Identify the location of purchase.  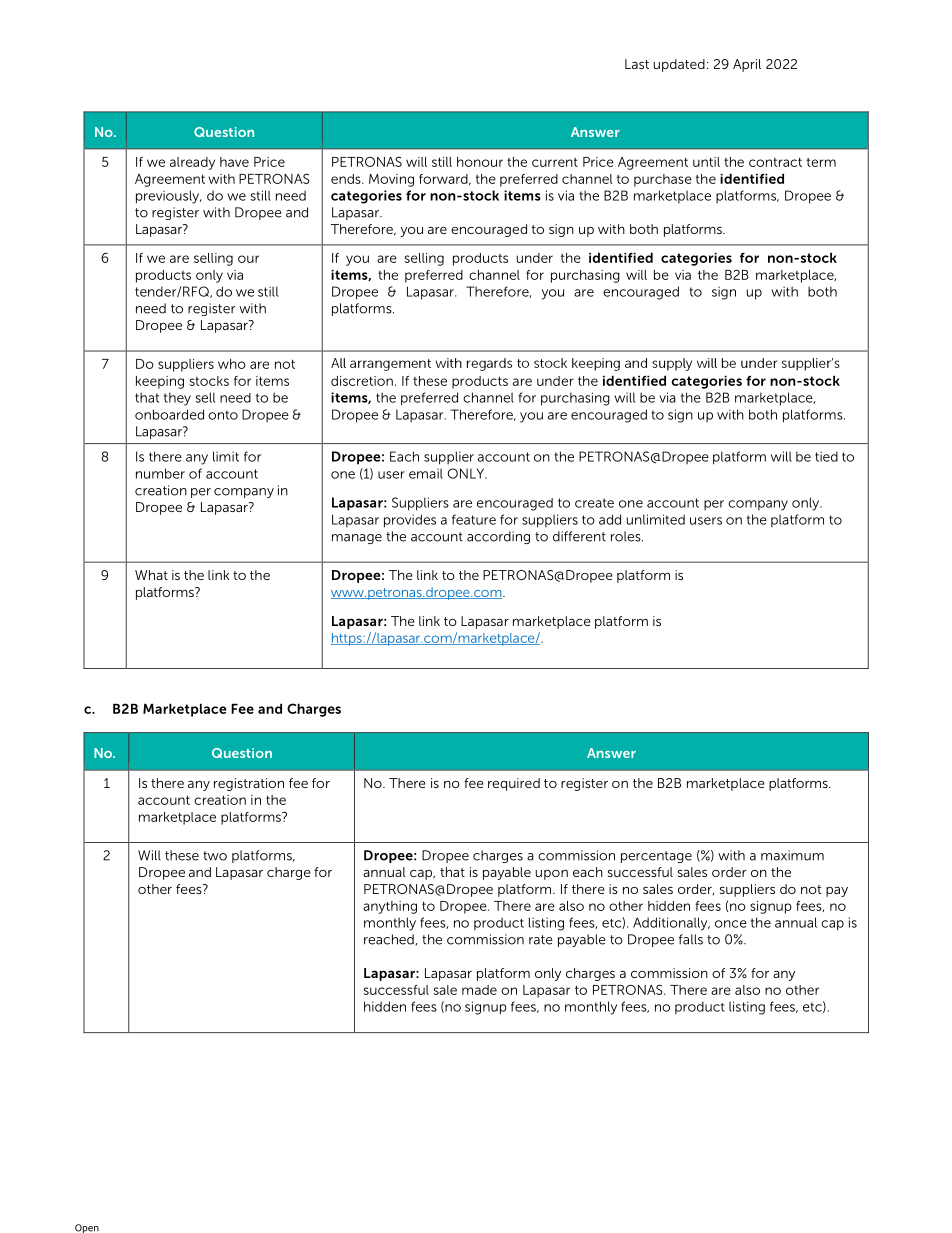
(663, 180).
